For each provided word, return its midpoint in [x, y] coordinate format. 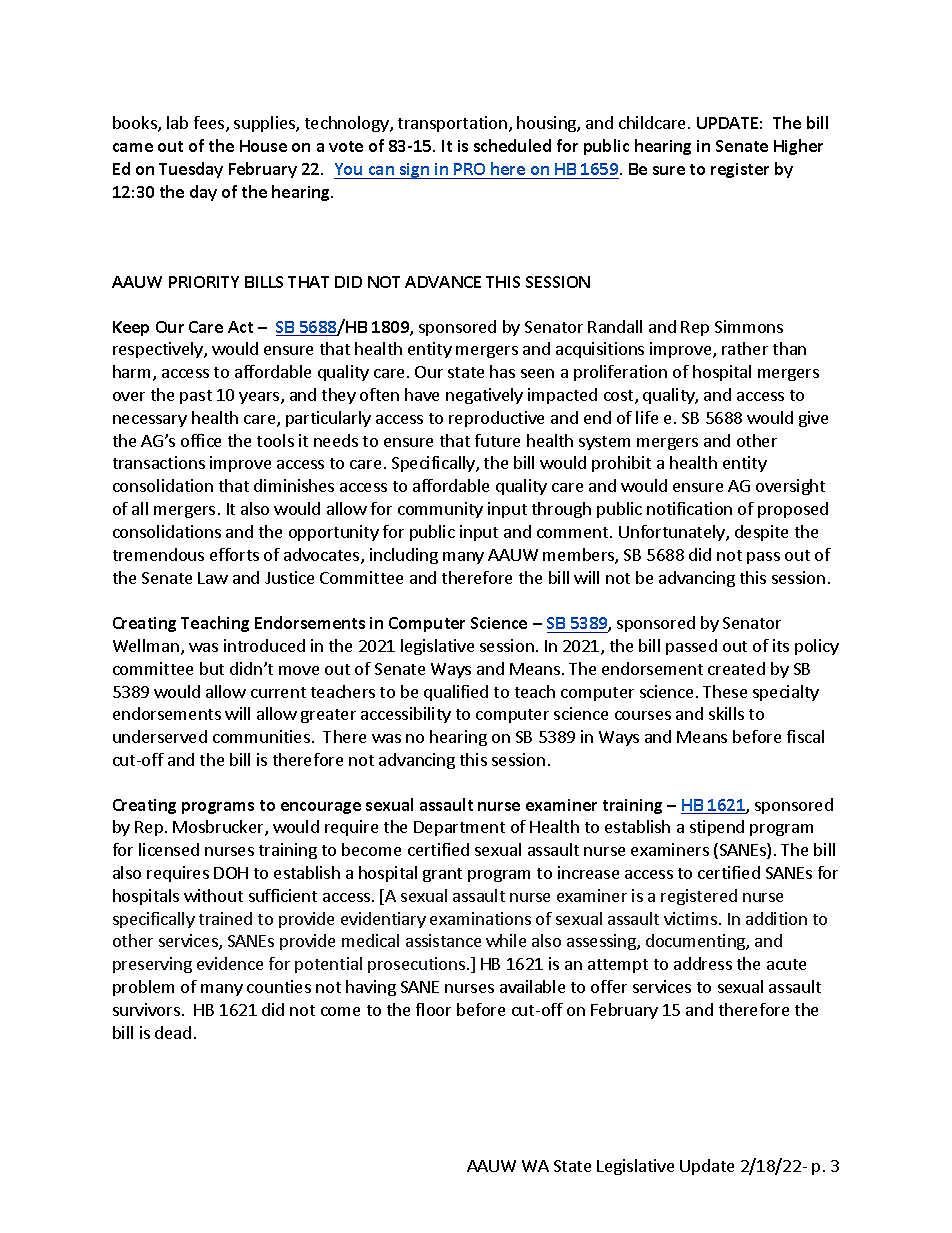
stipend [717, 828]
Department [459, 828]
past [196, 397]
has [502, 371]
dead [173, 1032]
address [703, 963]
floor [433, 1009]
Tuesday [191, 170]
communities [261, 736]
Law [213, 578]
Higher [798, 147]
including [404, 556]
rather [745, 348]
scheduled [512, 145]
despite [761, 533]
